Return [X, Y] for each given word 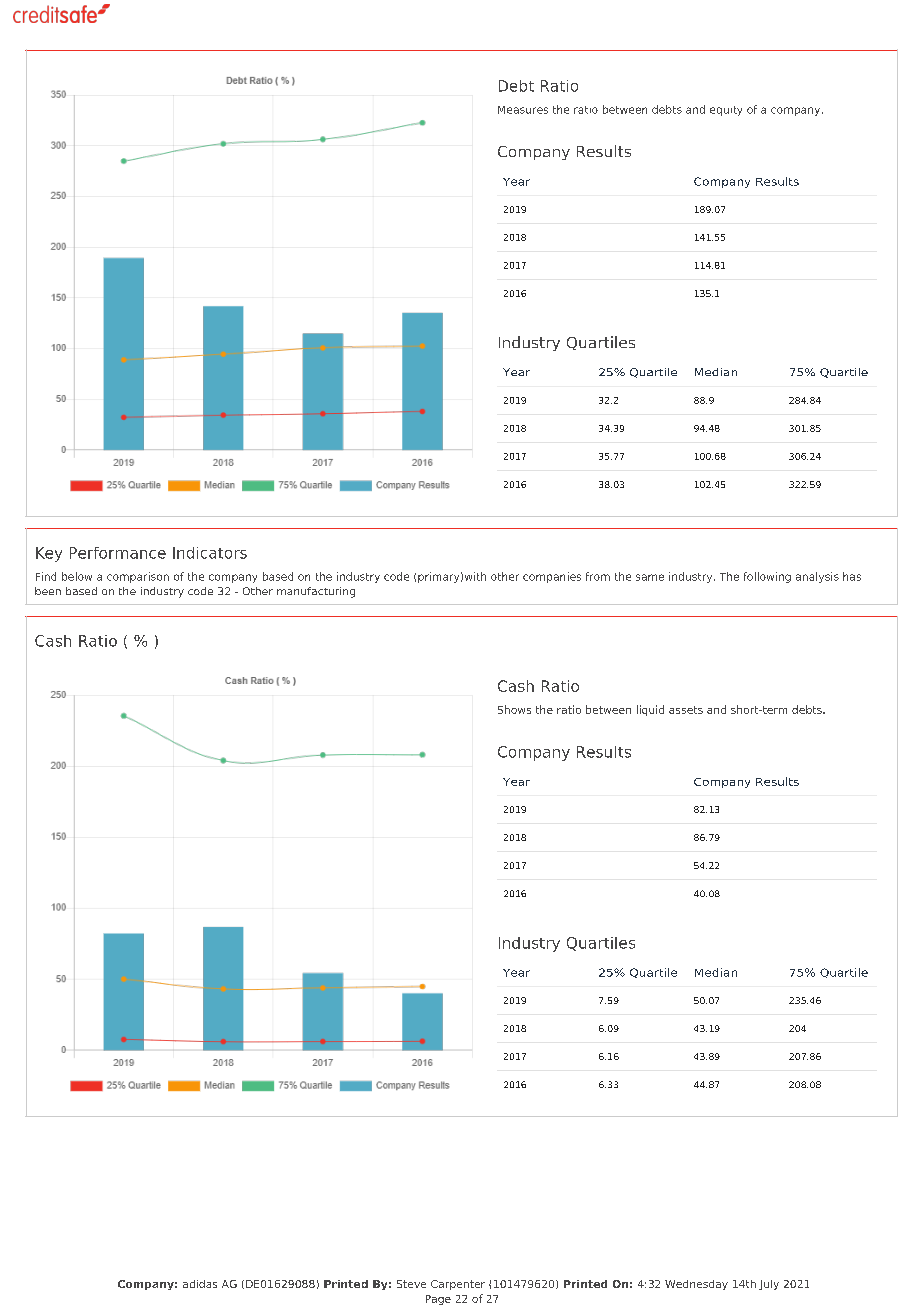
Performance [118, 553]
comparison [138, 577]
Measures [523, 110]
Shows [514, 709]
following [767, 577]
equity [726, 111]
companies [552, 577]
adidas [200, 1284]
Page [438, 1300]
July [769, 1285]
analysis [817, 577]
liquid [650, 710]
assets [686, 710]
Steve [411, 1284]
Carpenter [458, 1285]
